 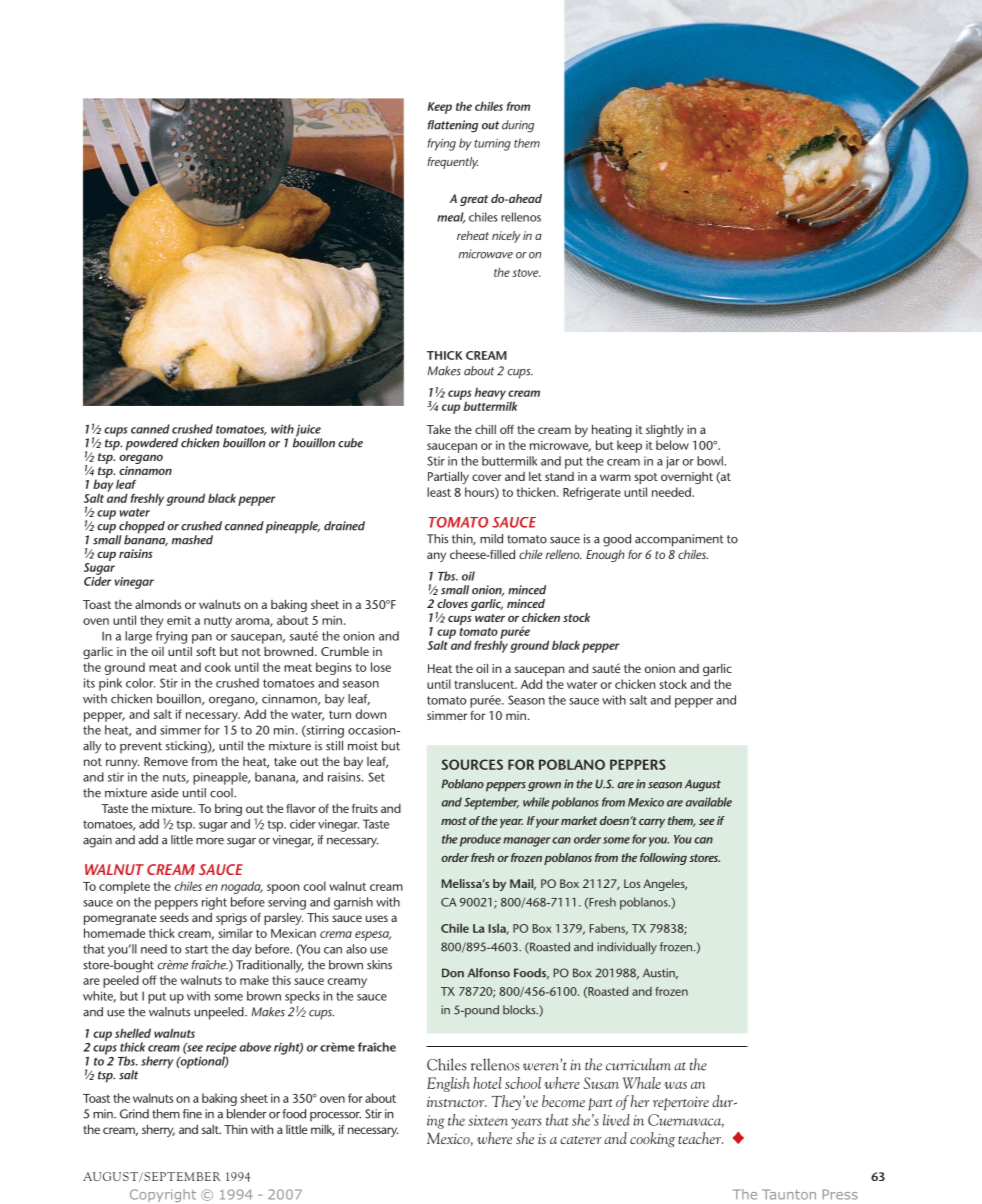 What do you see at coordinates (192, 1114) in the screenshot?
I see `fine` at bounding box center [192, 1114].
